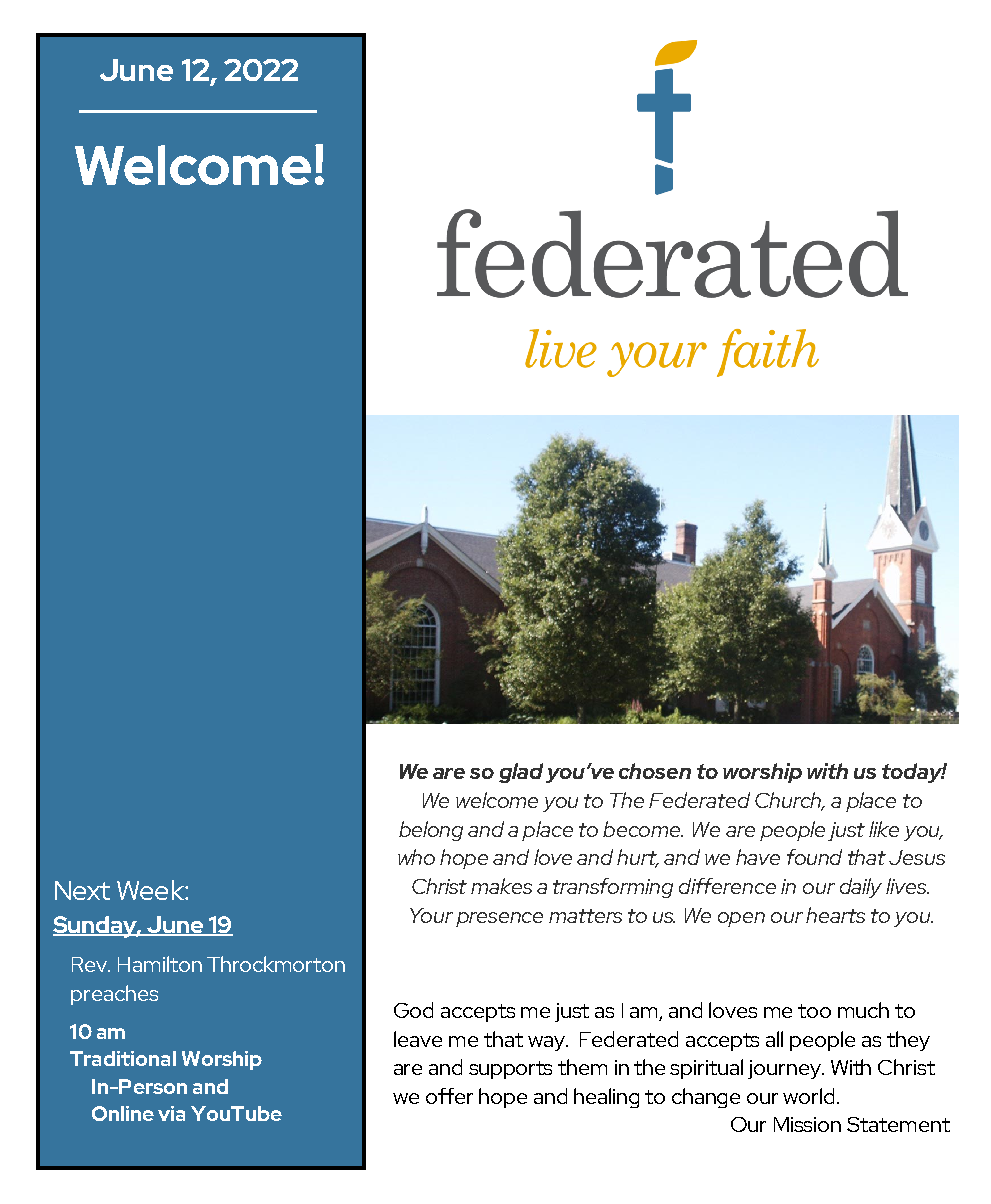 The height and width of the screenshot is (1204, 991). I want to click on open, so click(741, 919).
